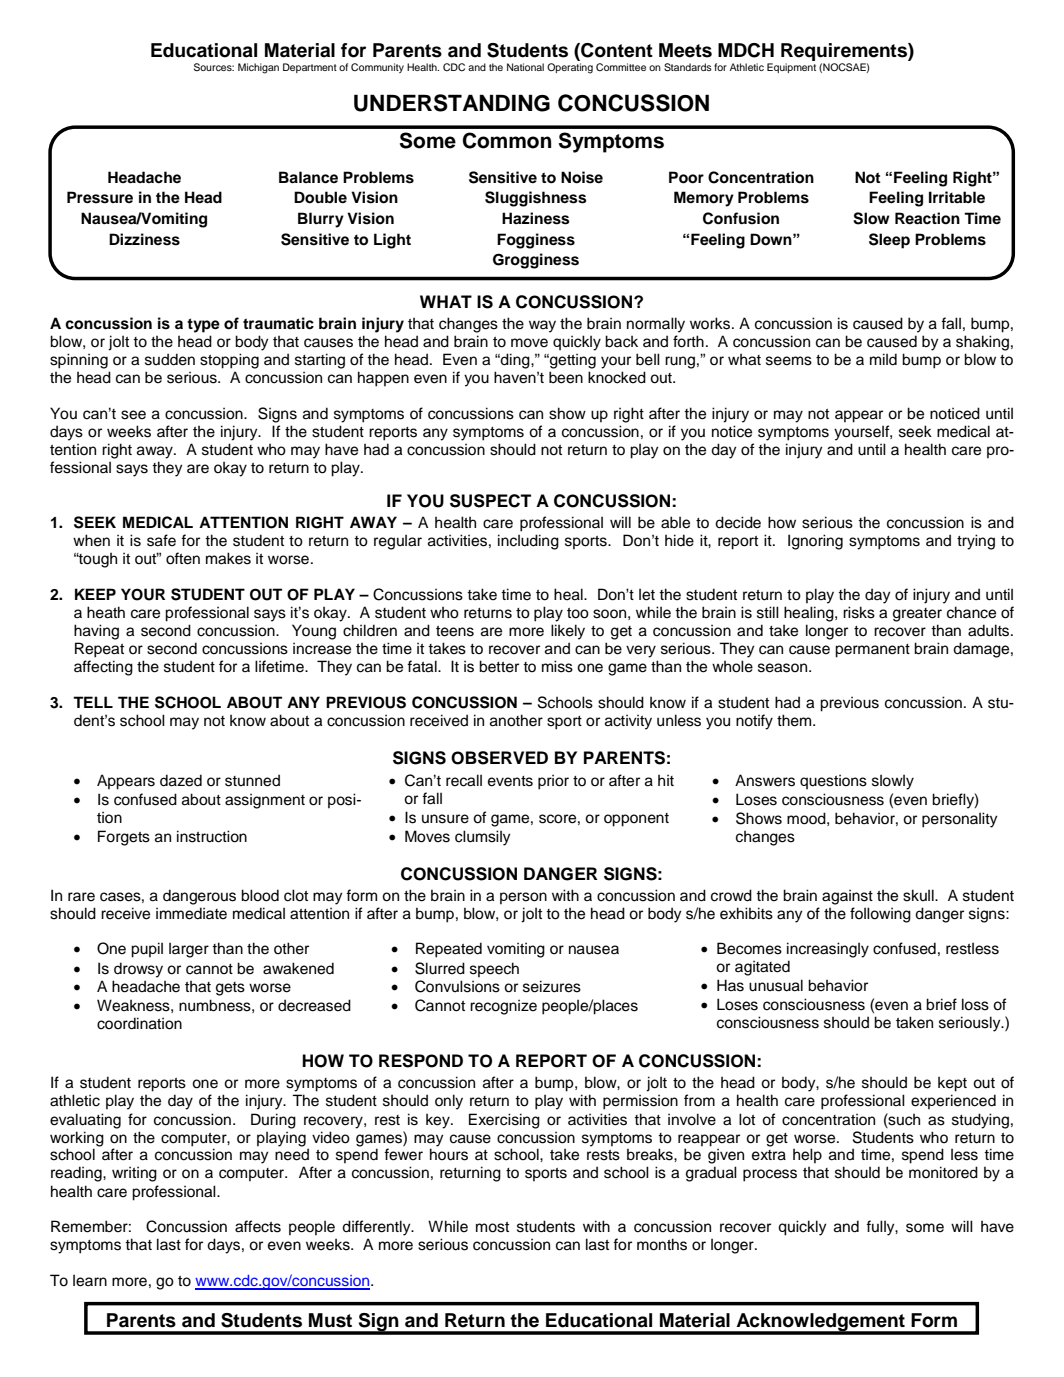 The width and height of the document is (1064, 1377). Describe the element at coordinates (552, 986) in the document. I see `seizures` at that location.
